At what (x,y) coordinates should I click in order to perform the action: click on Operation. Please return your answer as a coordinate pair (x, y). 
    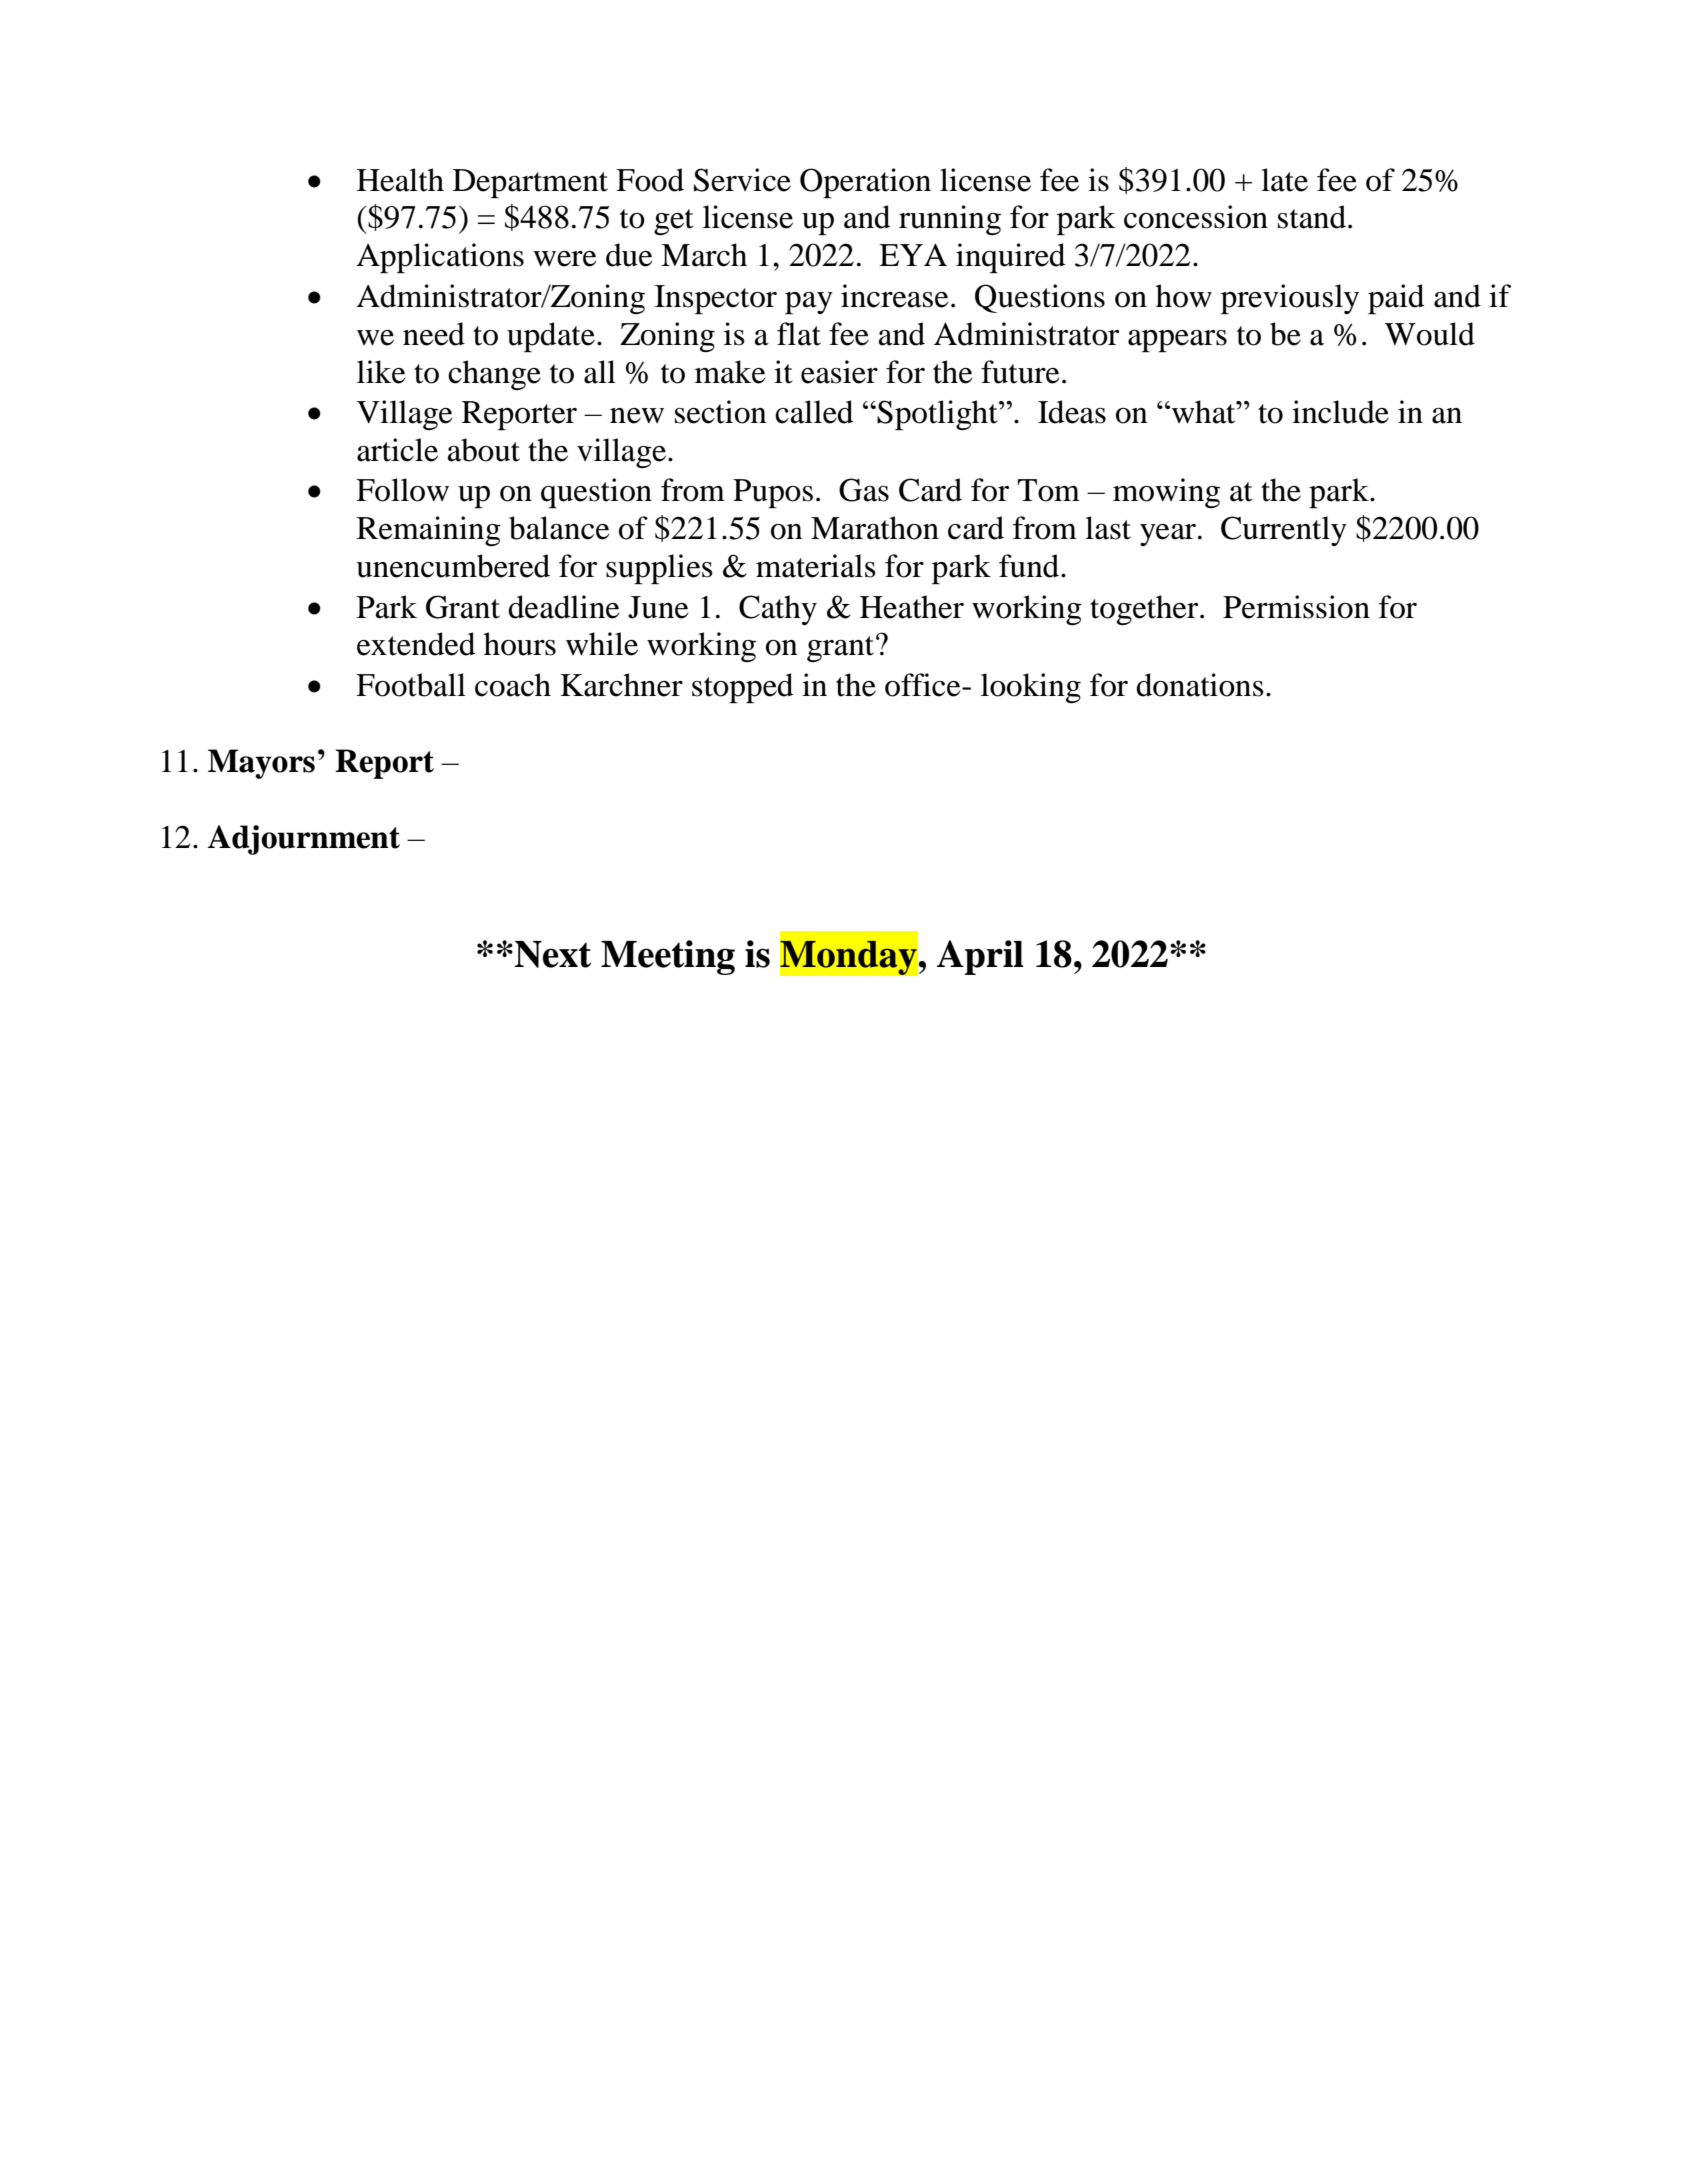
    Looking at the image, I should click on (865, 183).
